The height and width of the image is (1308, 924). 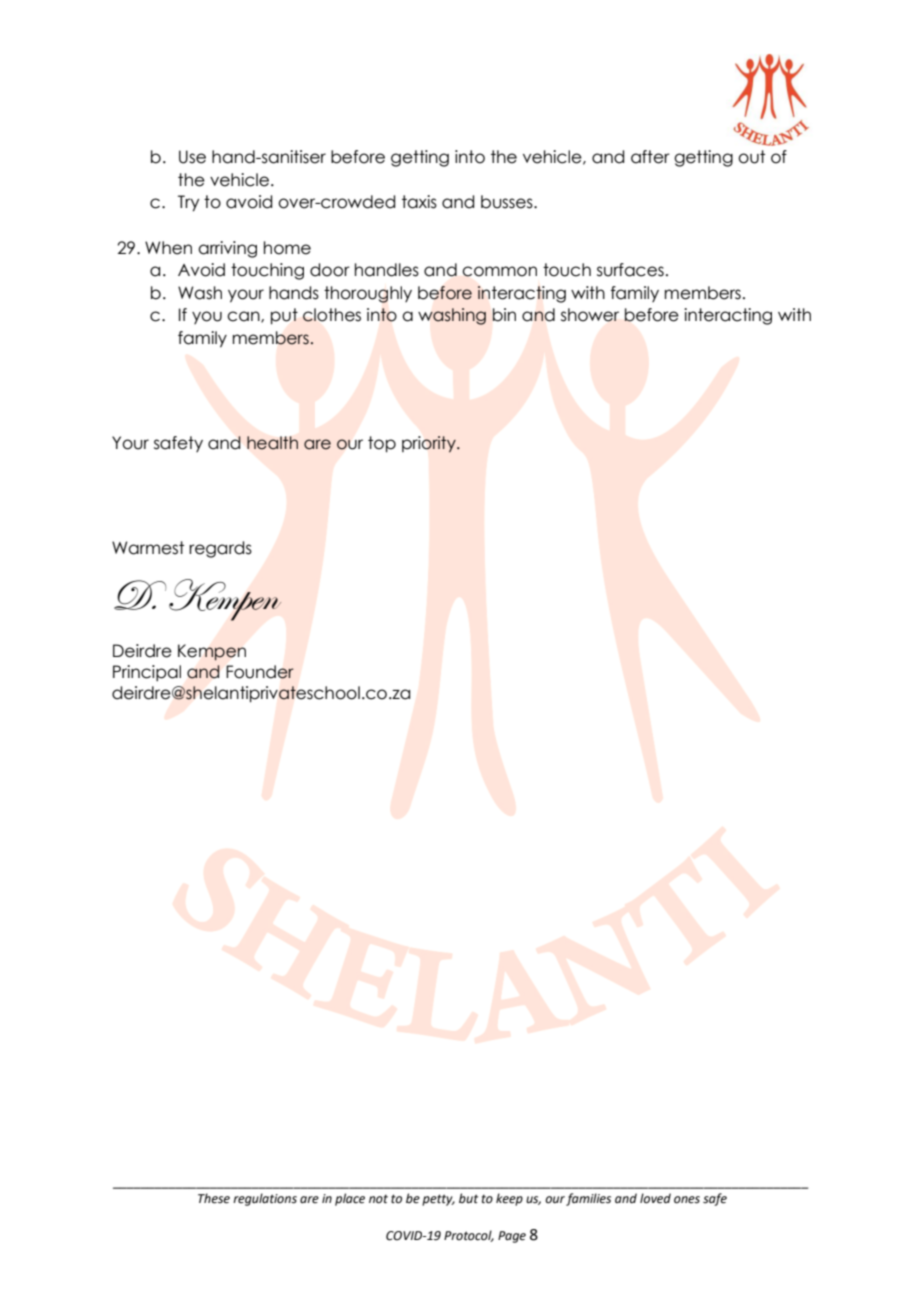 What do you see at coordinates (655, 1198) in the image?
I see `loved` at bounding box center [655, 1198].
